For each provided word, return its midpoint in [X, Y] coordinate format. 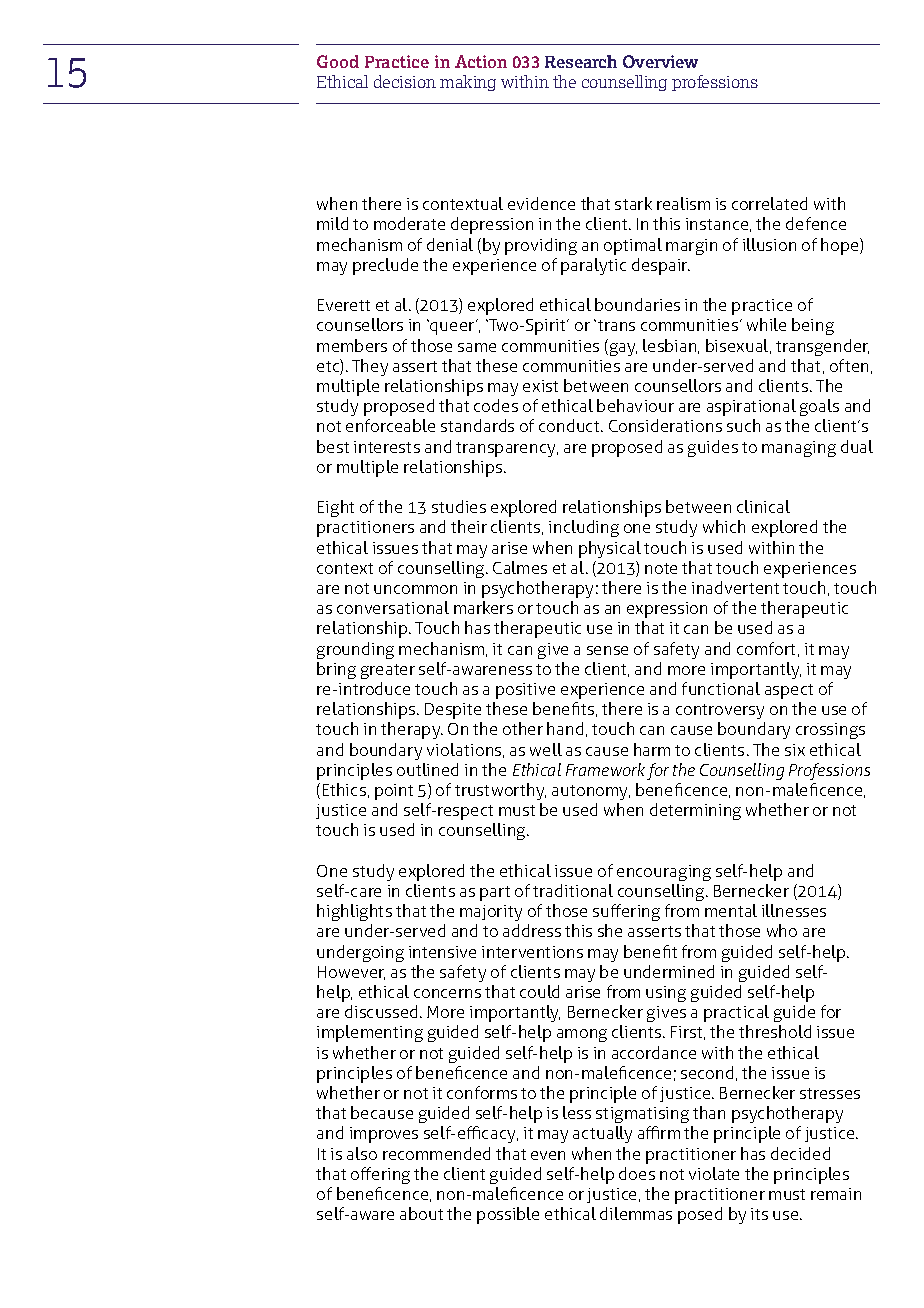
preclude [385, 266]
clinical [763, 506]
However [351, 973]
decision [405, 81]
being [813, 326]
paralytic [593, 266]
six [795, 750]
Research [581, 61]
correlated [769, 203]
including [584, 528]
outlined [427, 769]
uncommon [415, 589]
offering [380, 1175]
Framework [605, 769]
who [782, 930]
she [610, 930]
